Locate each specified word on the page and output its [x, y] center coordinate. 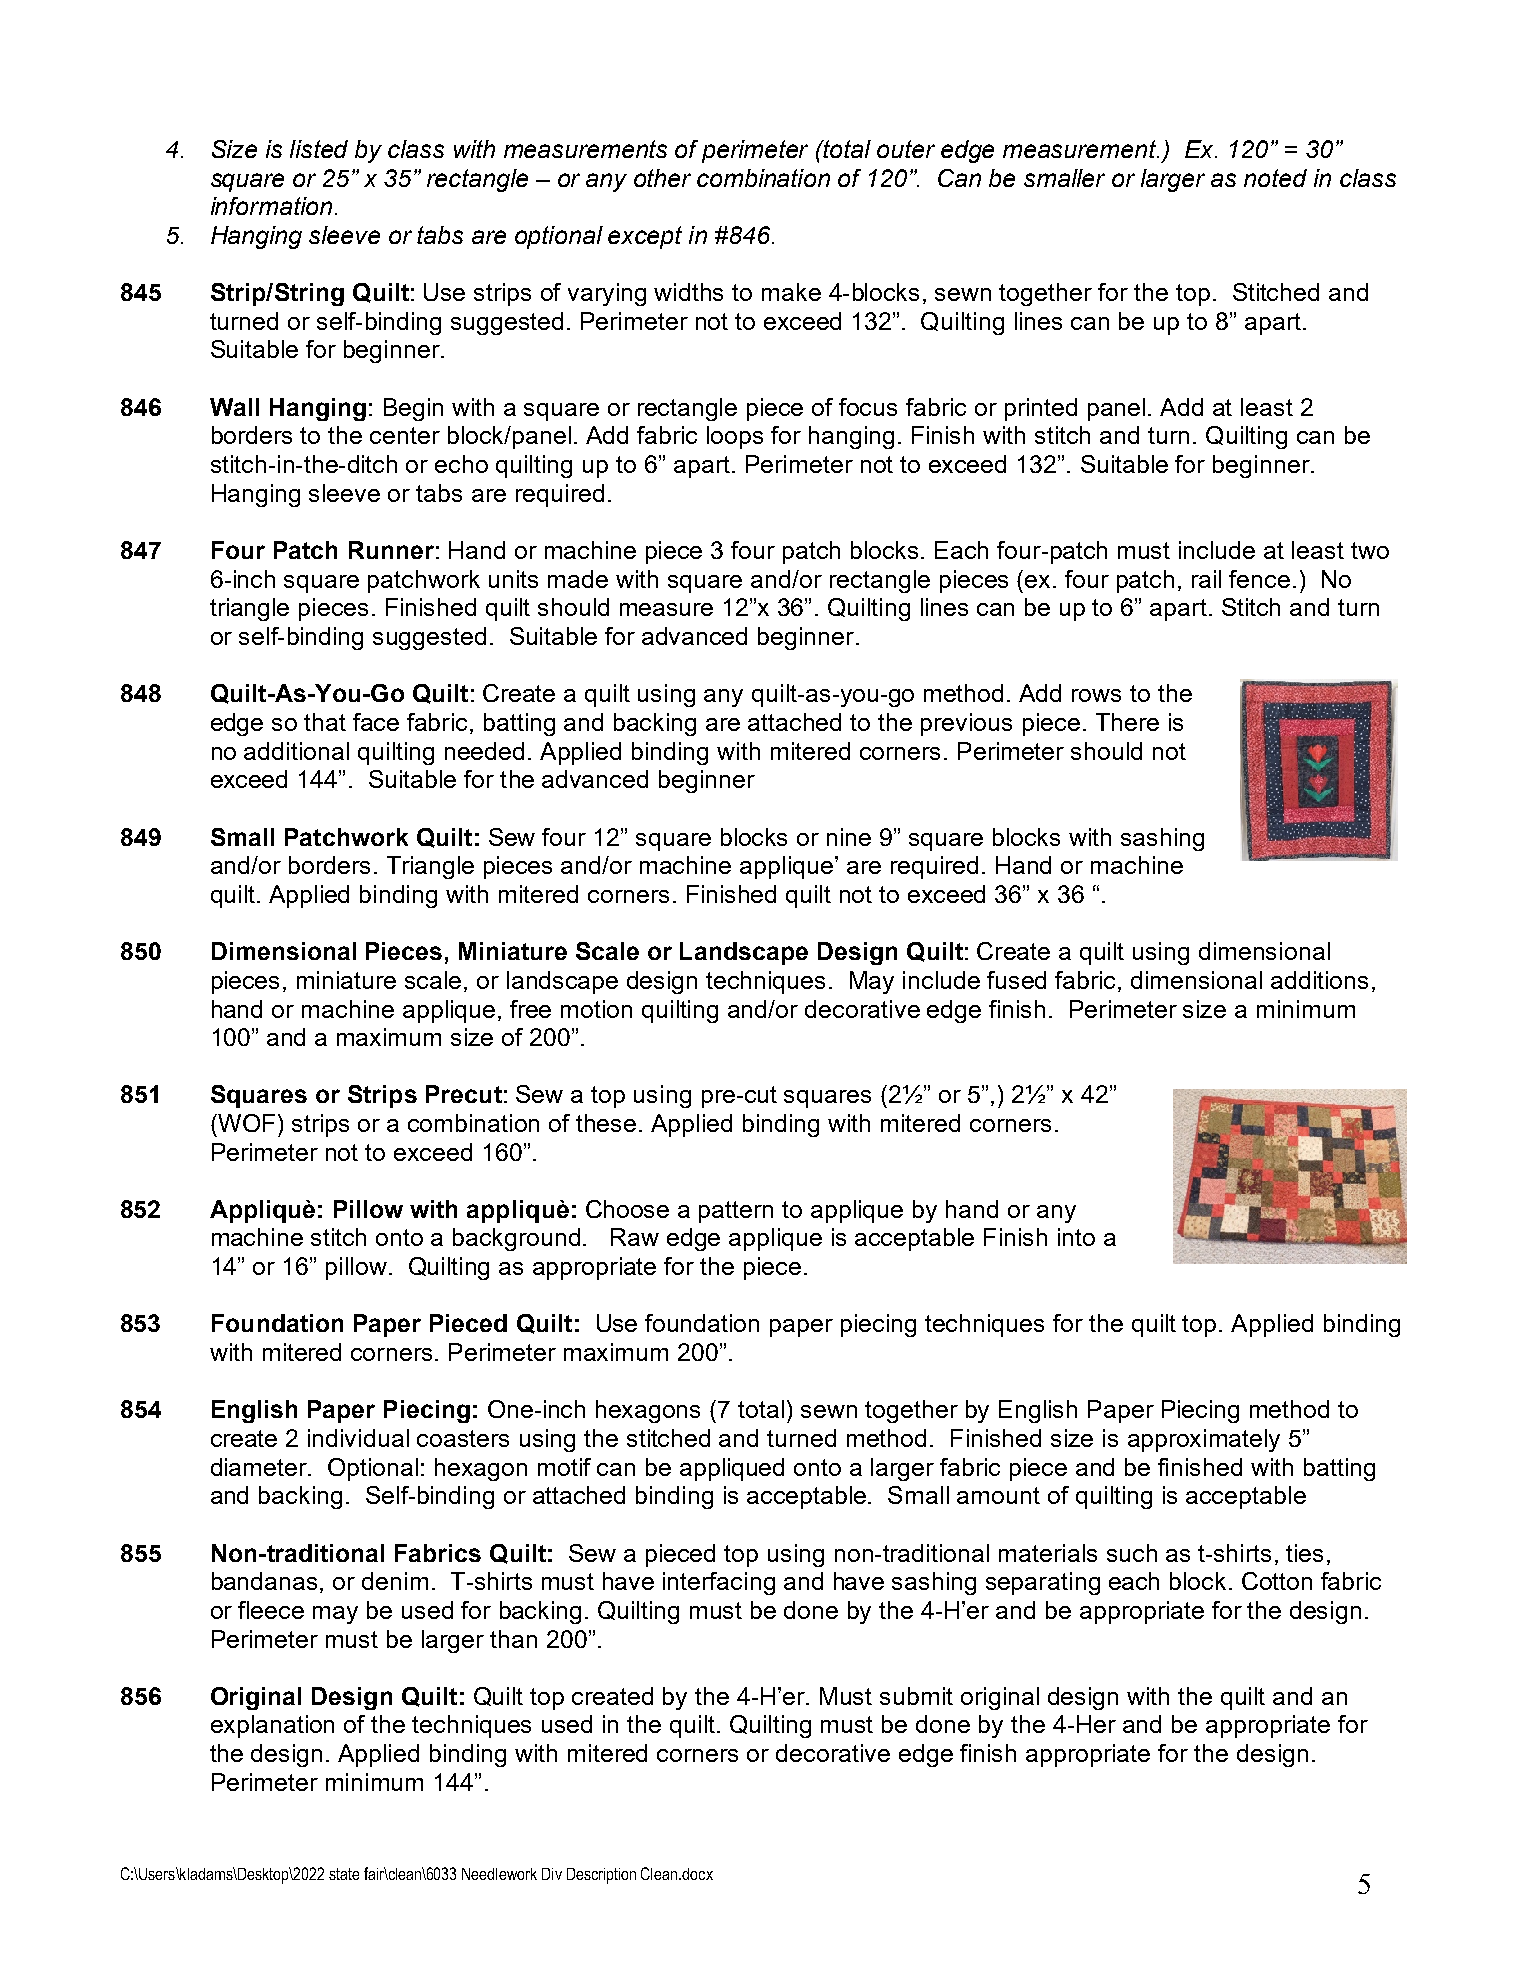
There [1127, 722]
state [344, 1874]
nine [849, 837]
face [376, 722]
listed [319, 149]
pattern [736, 1212]
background [516, 1239]
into [1076, 1237]
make [791, 292]
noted [1275, 178]
